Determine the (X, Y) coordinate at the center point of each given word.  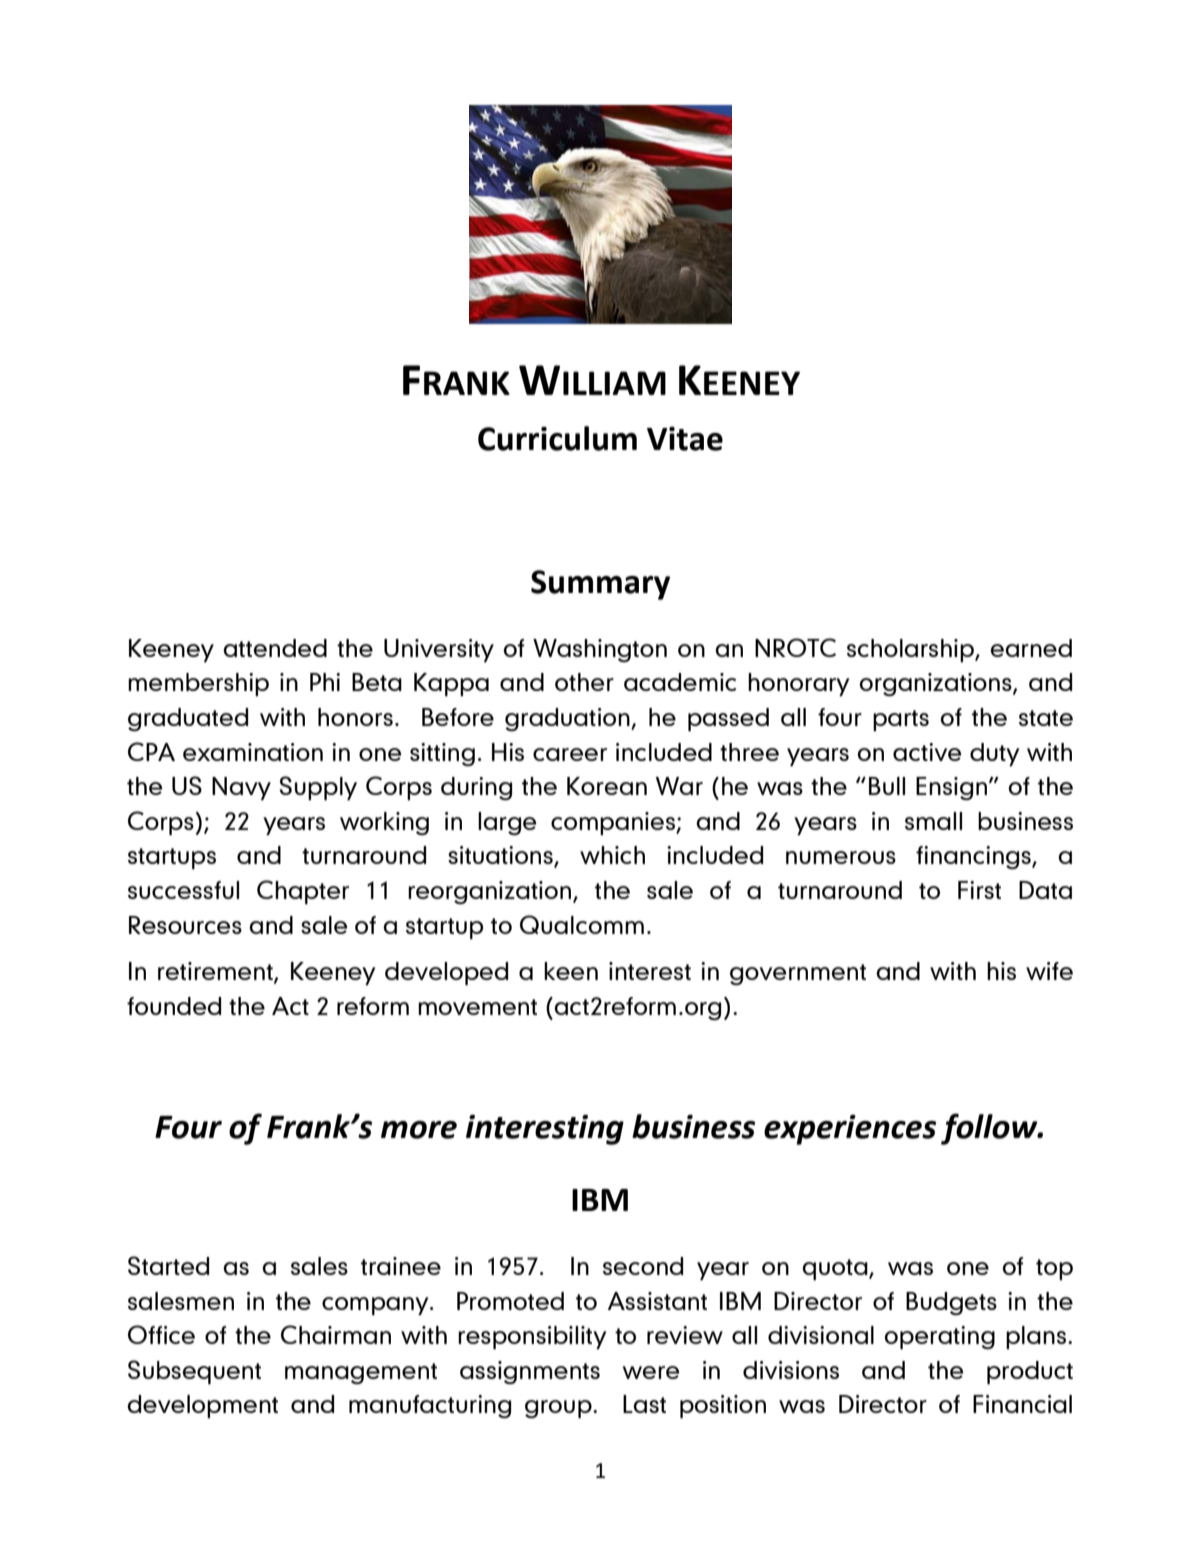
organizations (937, 684)
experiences (850, 1130)
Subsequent (194, 1372)
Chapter (303, 892)
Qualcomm (582, 924)
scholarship (911, 650)
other (584, 682)
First (979, 890)
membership (198, 684)
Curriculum (557, 438)
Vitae (685, 439)
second (643, 1266)
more (419, 1130)
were (651, 1372)
